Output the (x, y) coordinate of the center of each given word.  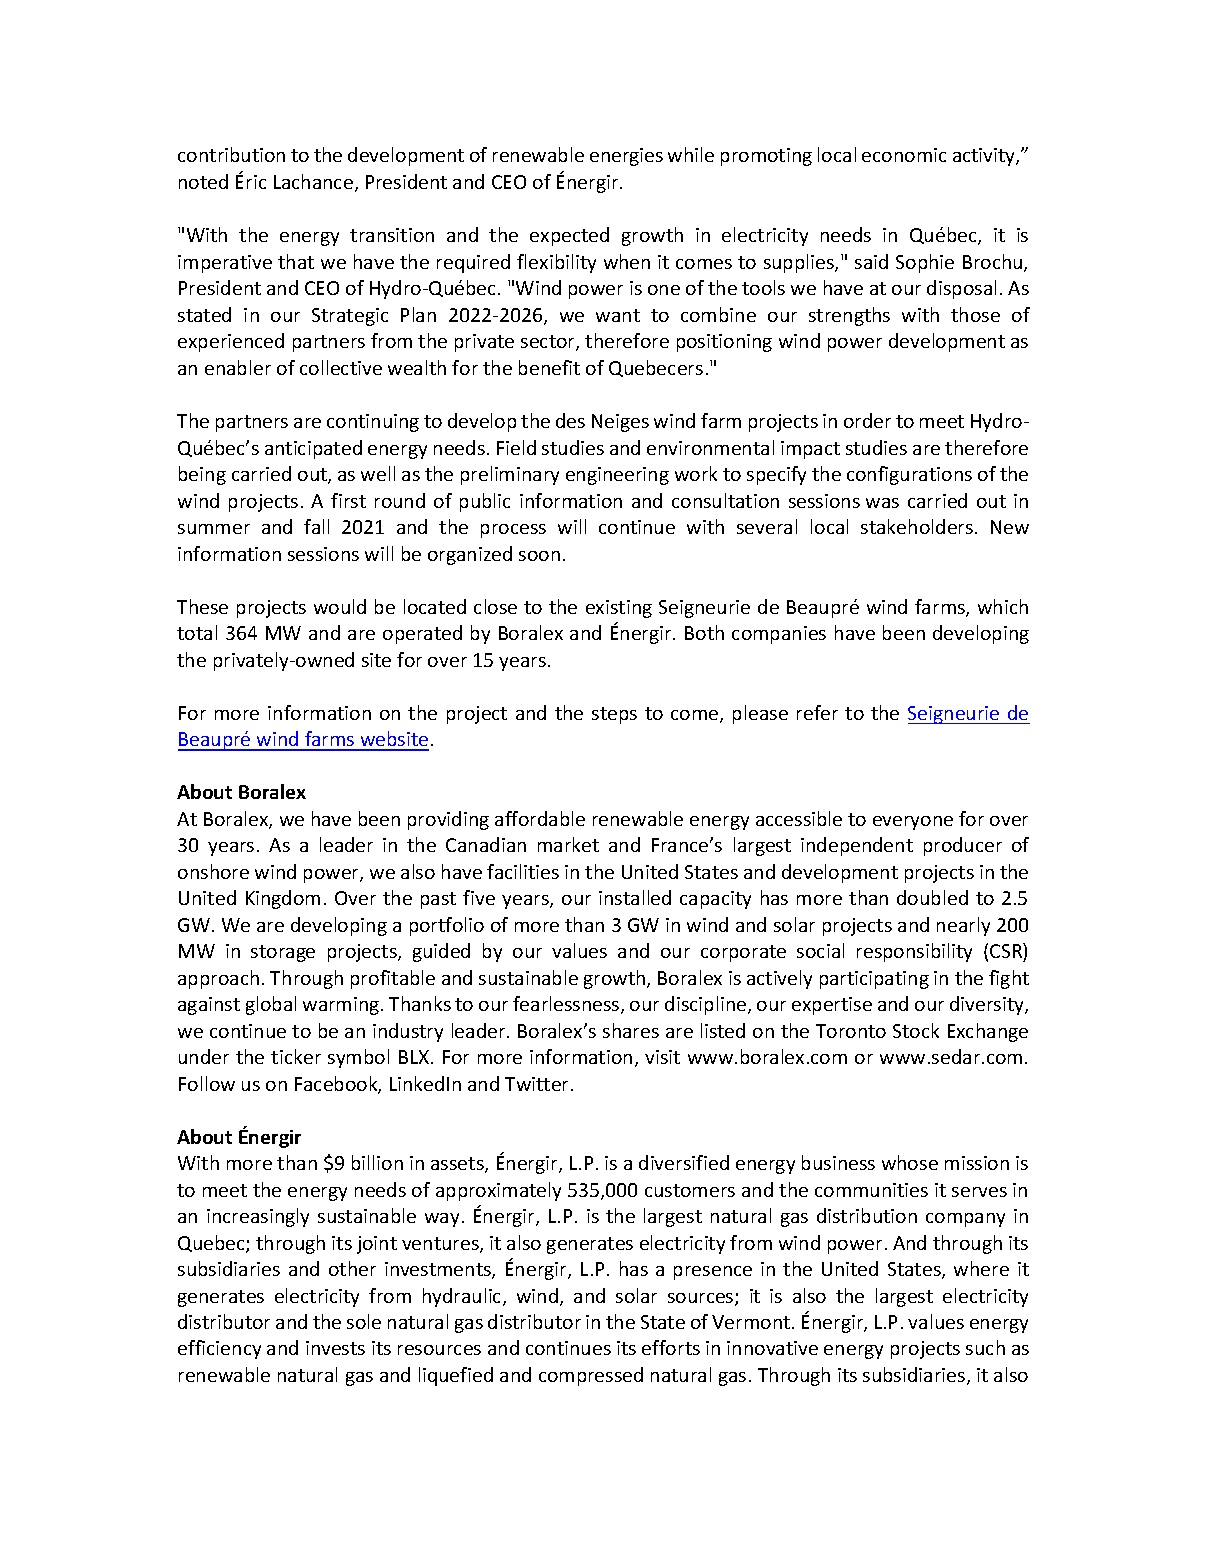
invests (335, 1348)
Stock (916, 1030)
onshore (213, 871)
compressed (591, 1376)
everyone (913, 823)
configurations (909, 475)
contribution (231, 154)
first (348, 500)
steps (614, 715)
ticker (296, 1056)
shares (631, 1030)
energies (626, 157)
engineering (617, 476)
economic (904, 155)
